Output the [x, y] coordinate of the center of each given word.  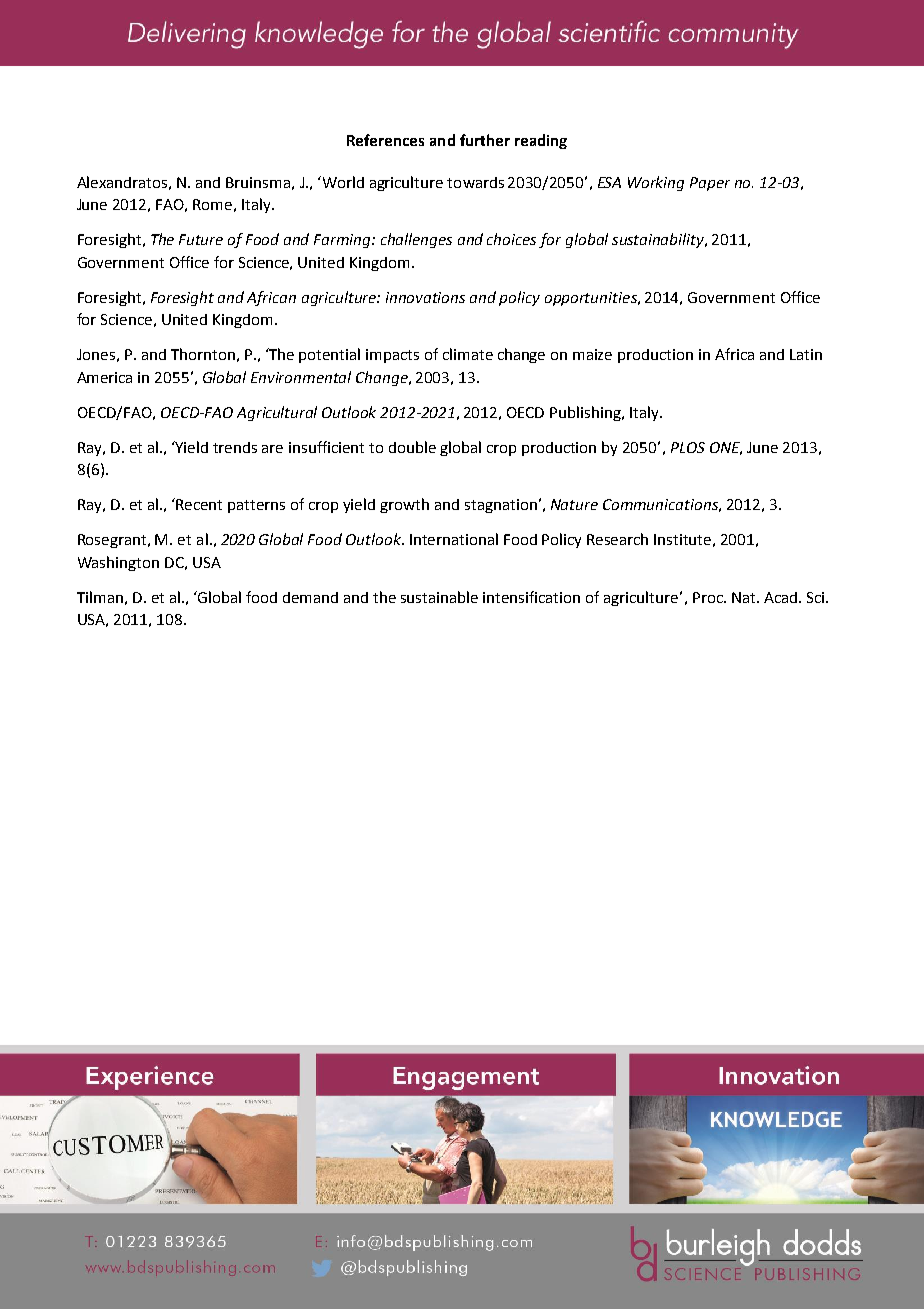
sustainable [439, 597]
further [485, 140]
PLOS [688, 447]
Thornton [203, 354]
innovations [425, 297]
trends [235, 447]
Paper [710, 184]
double [412, 447]
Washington [118, 563]
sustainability [659, 240]
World [342, 182]
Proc [709, 597]
